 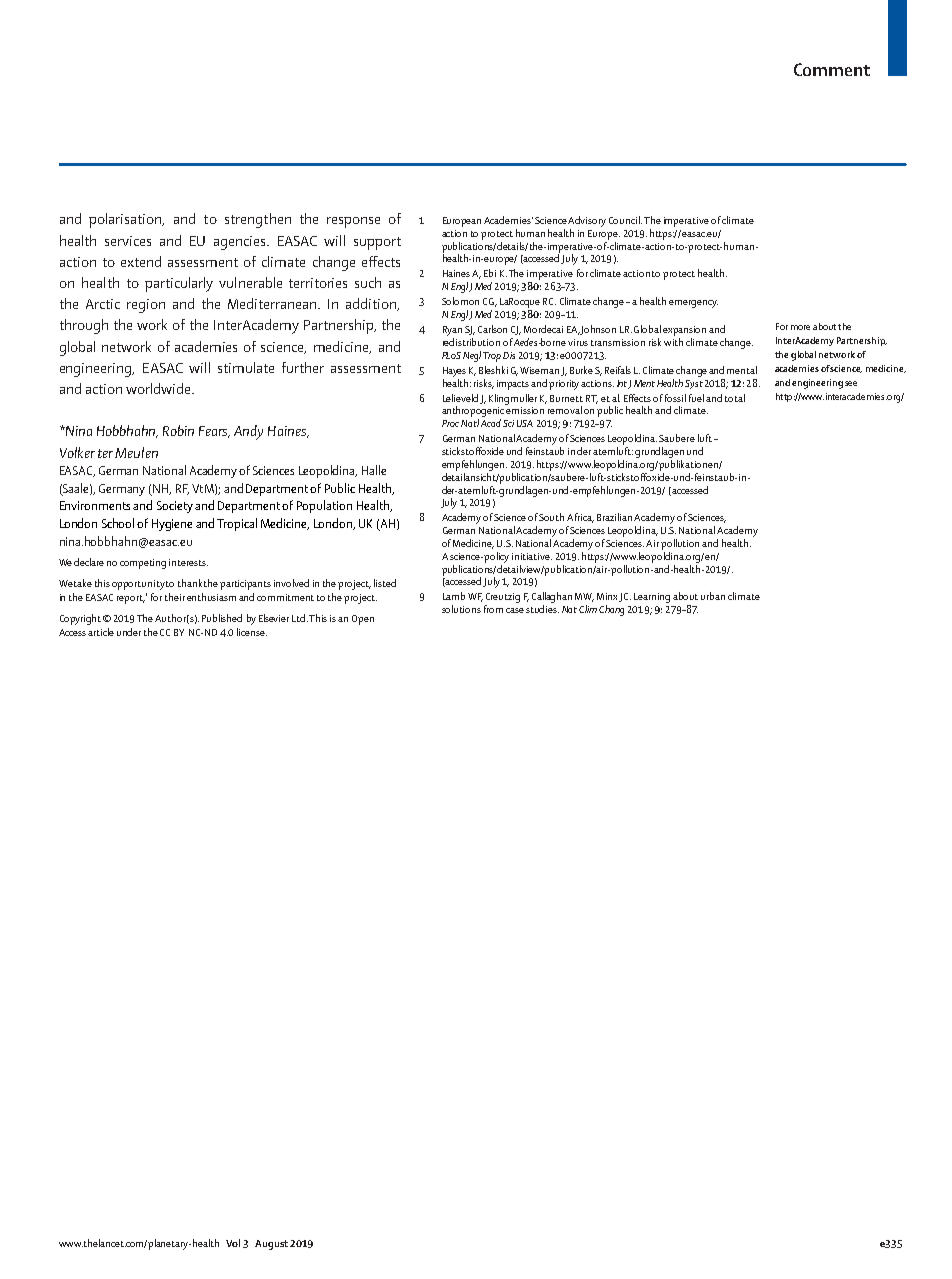 I want to click on emergency, so click(x=693, y=304).
